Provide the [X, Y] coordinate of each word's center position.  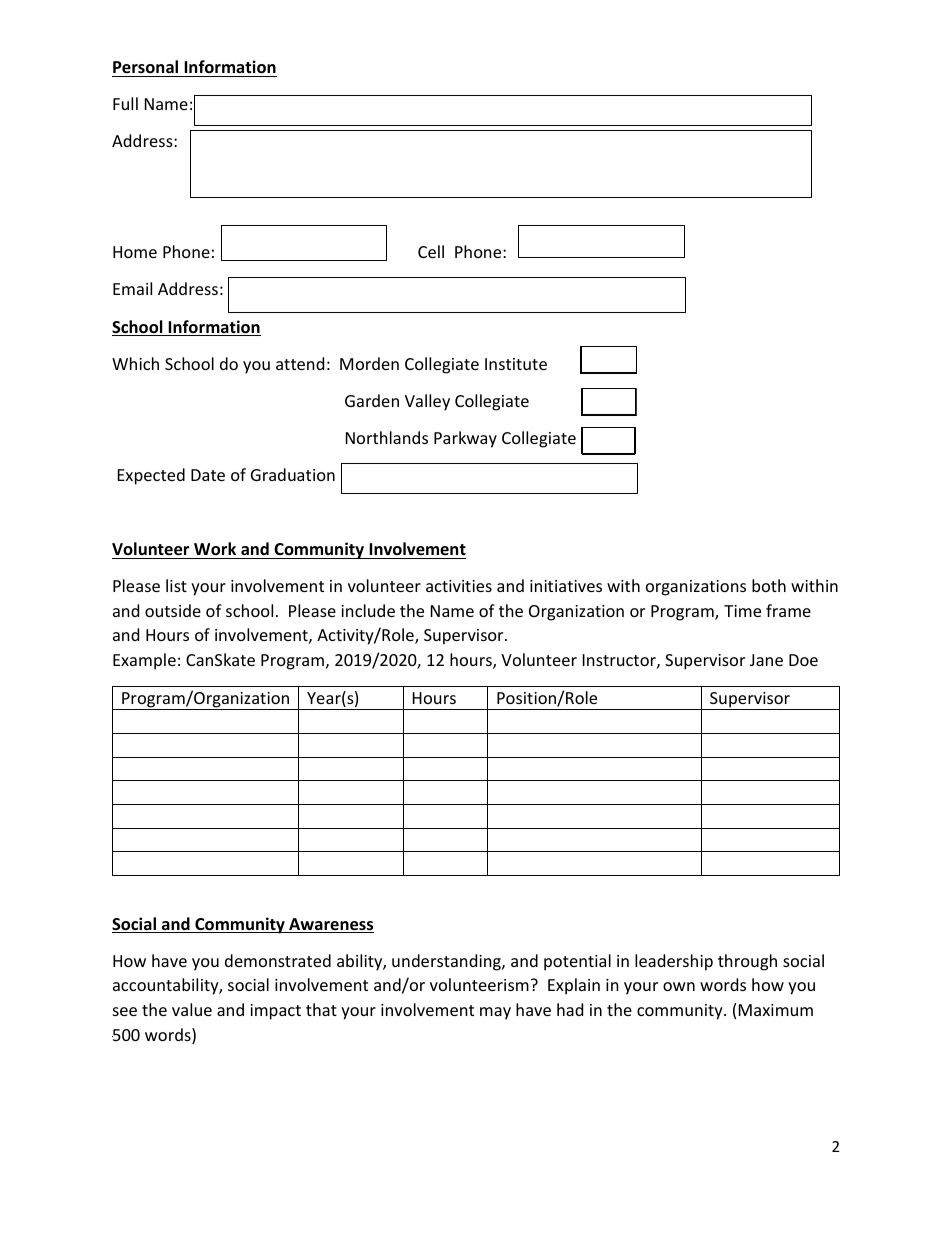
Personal [145, 67]
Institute [516, 364]
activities [459, 586]
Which [135, 363]
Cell [431, 251]
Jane [766, 660]
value [192, 1009]
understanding [447, 962]
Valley [427, 402]
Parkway [465, 439]
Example [144, 661]
